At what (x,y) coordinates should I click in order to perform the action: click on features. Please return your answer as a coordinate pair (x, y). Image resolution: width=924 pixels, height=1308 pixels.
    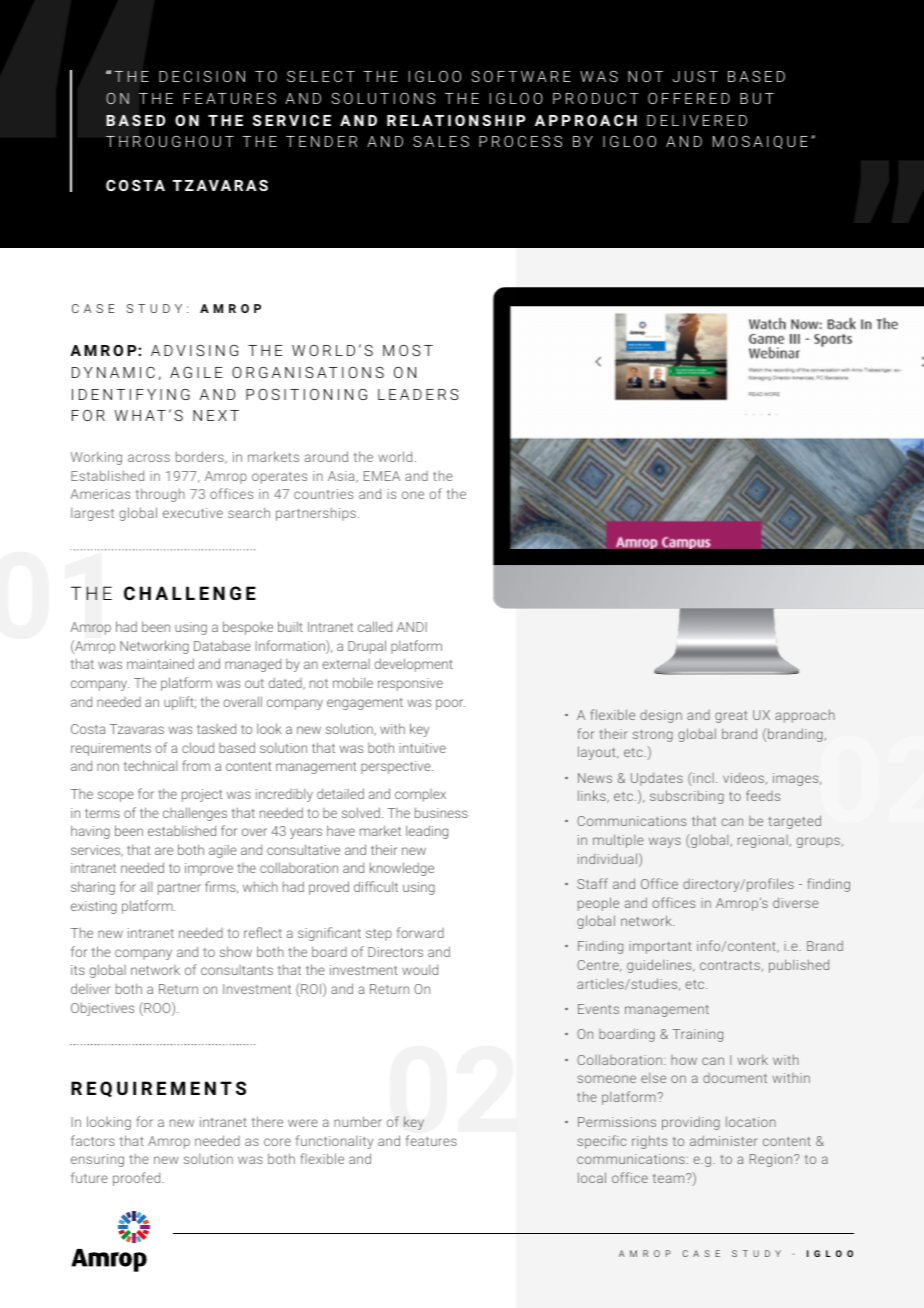
    Looking at the image, I should click on (431, 1140).
